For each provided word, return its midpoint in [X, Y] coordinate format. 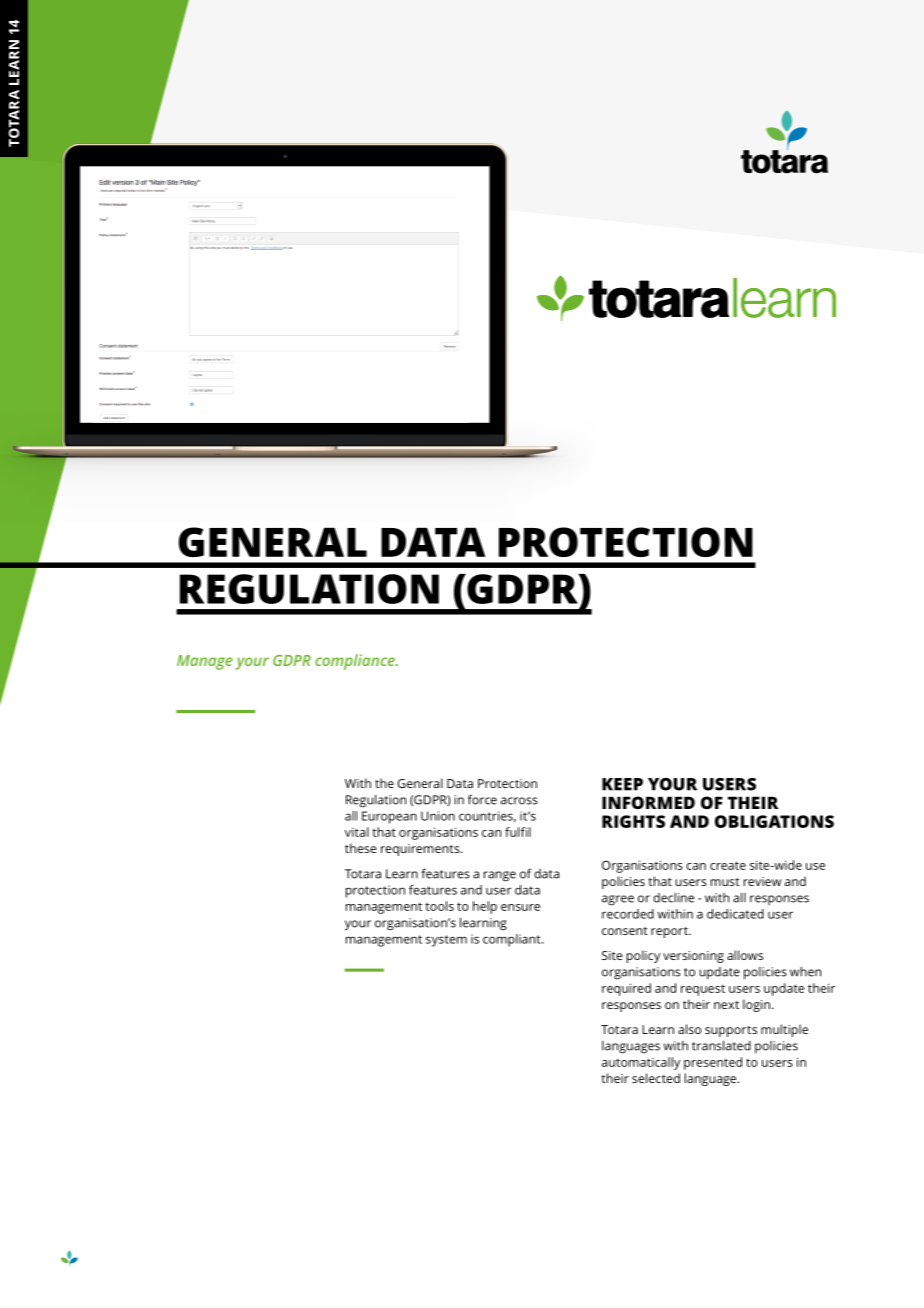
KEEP [622, 784]
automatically [641, 1063]
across [519, 801]
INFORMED [648, 802]
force [482, 800]
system [446, 941]
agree [618, 900]
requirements [421, 850]
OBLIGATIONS [774, 821]
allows [745, 955]
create [728, 865]
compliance [356, 662]
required [626, 989]
